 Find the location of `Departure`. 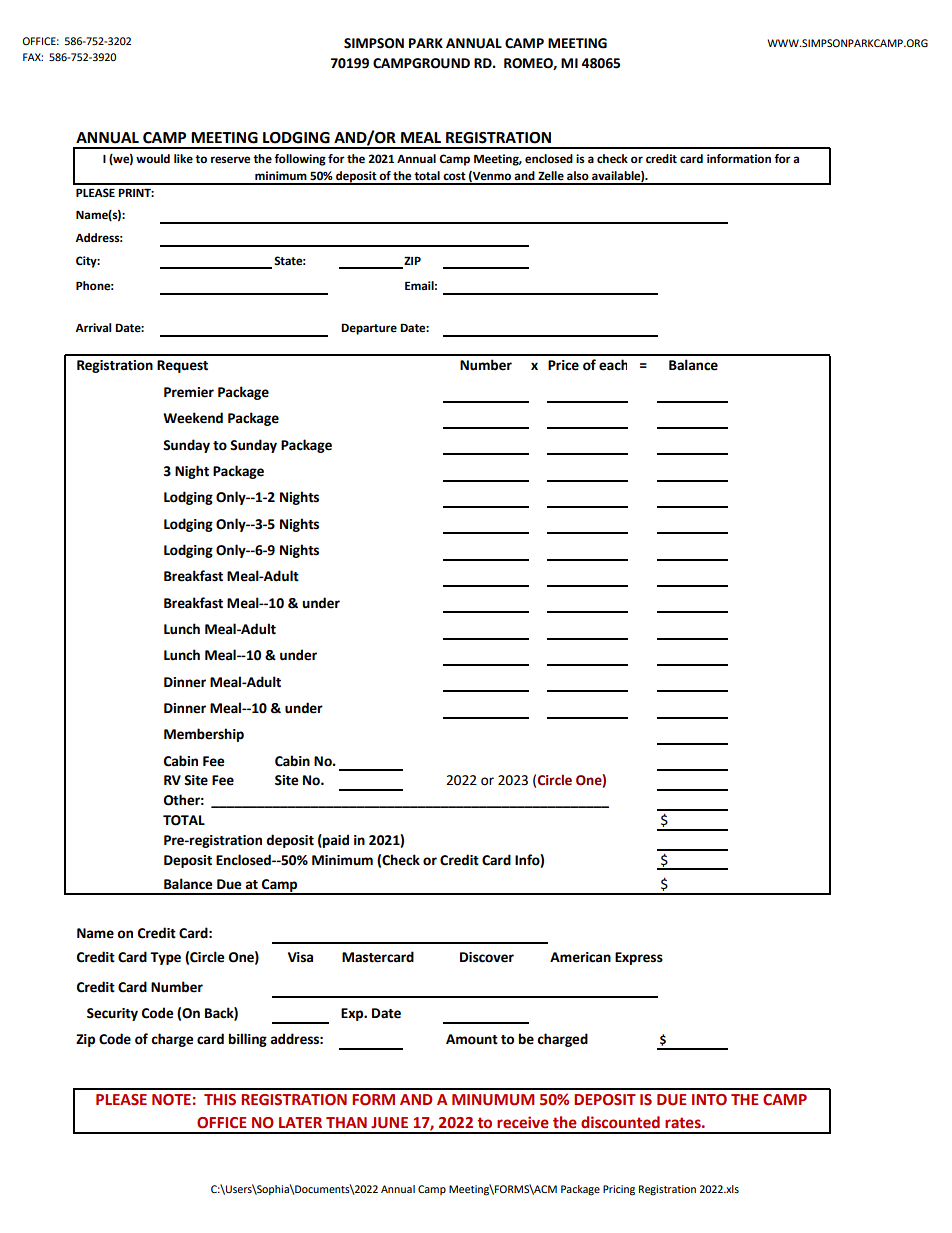

Departure is located at coordinates (369, 329).
